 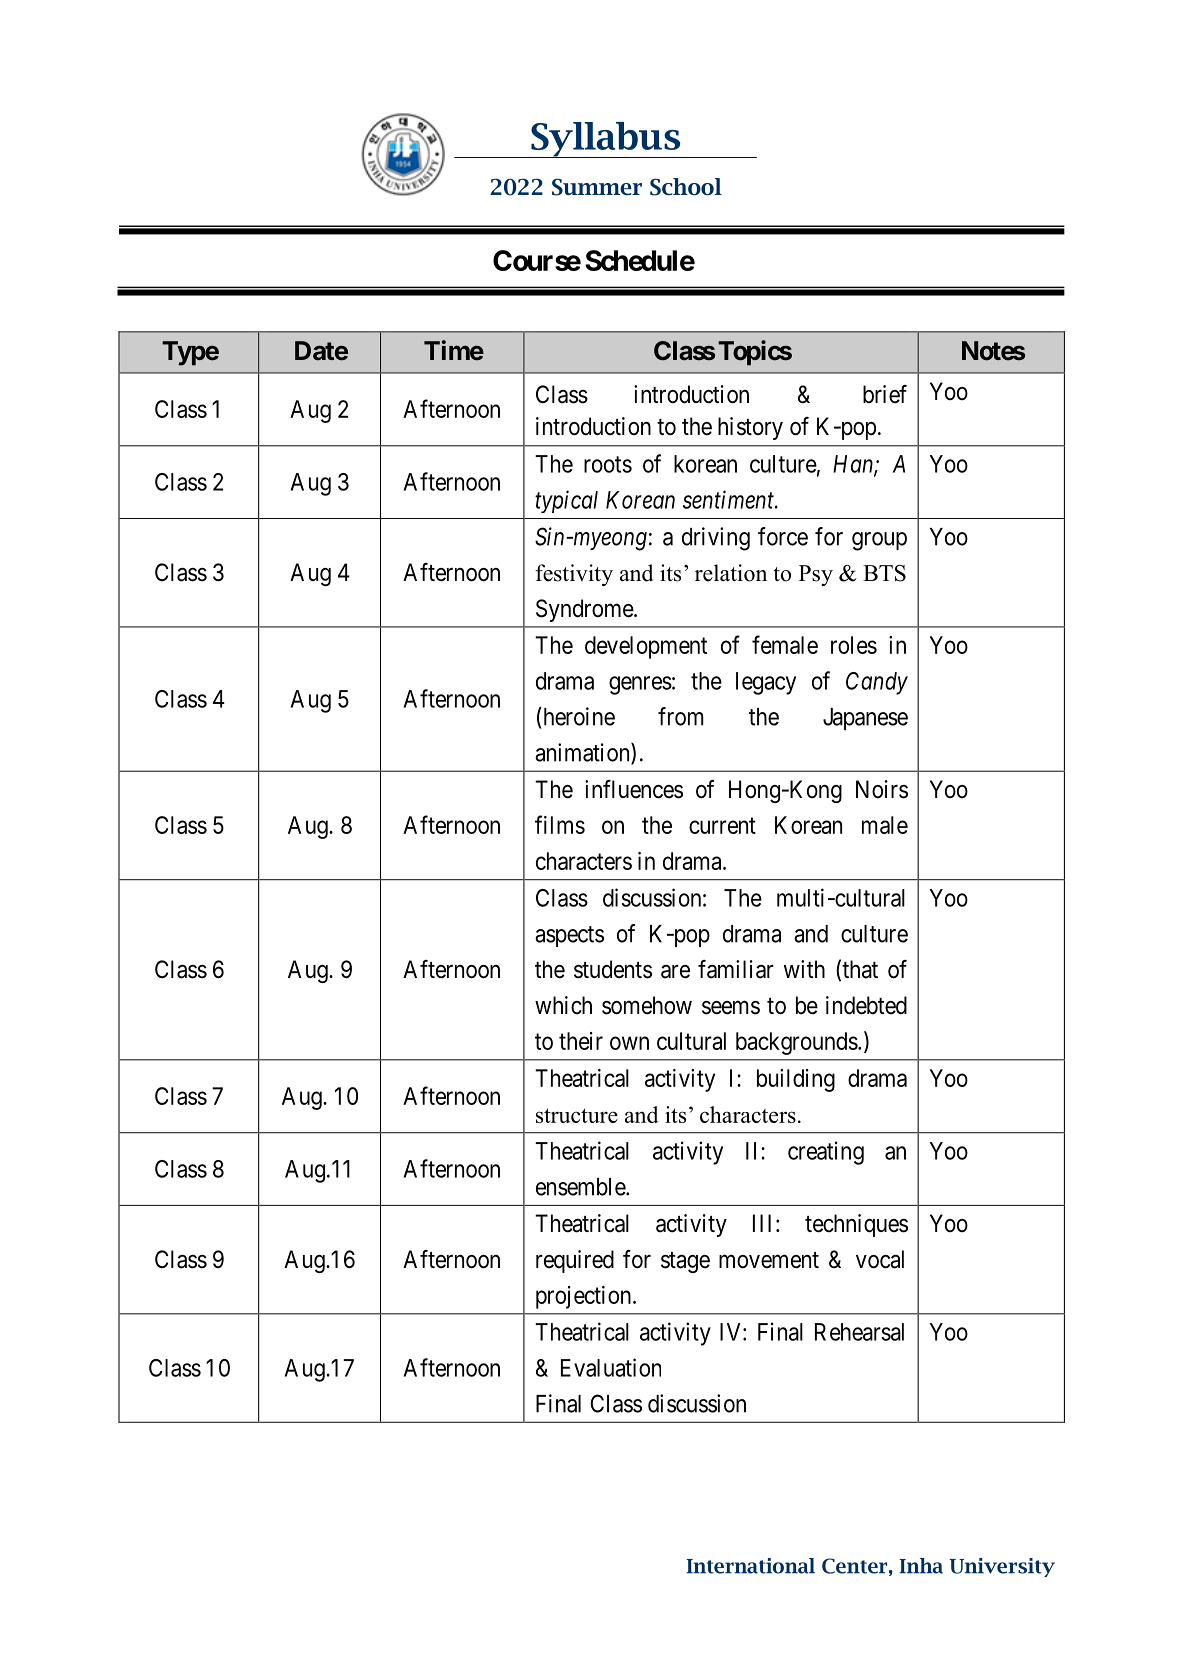 I want to click on projection, so click(x=585, y=1297).
